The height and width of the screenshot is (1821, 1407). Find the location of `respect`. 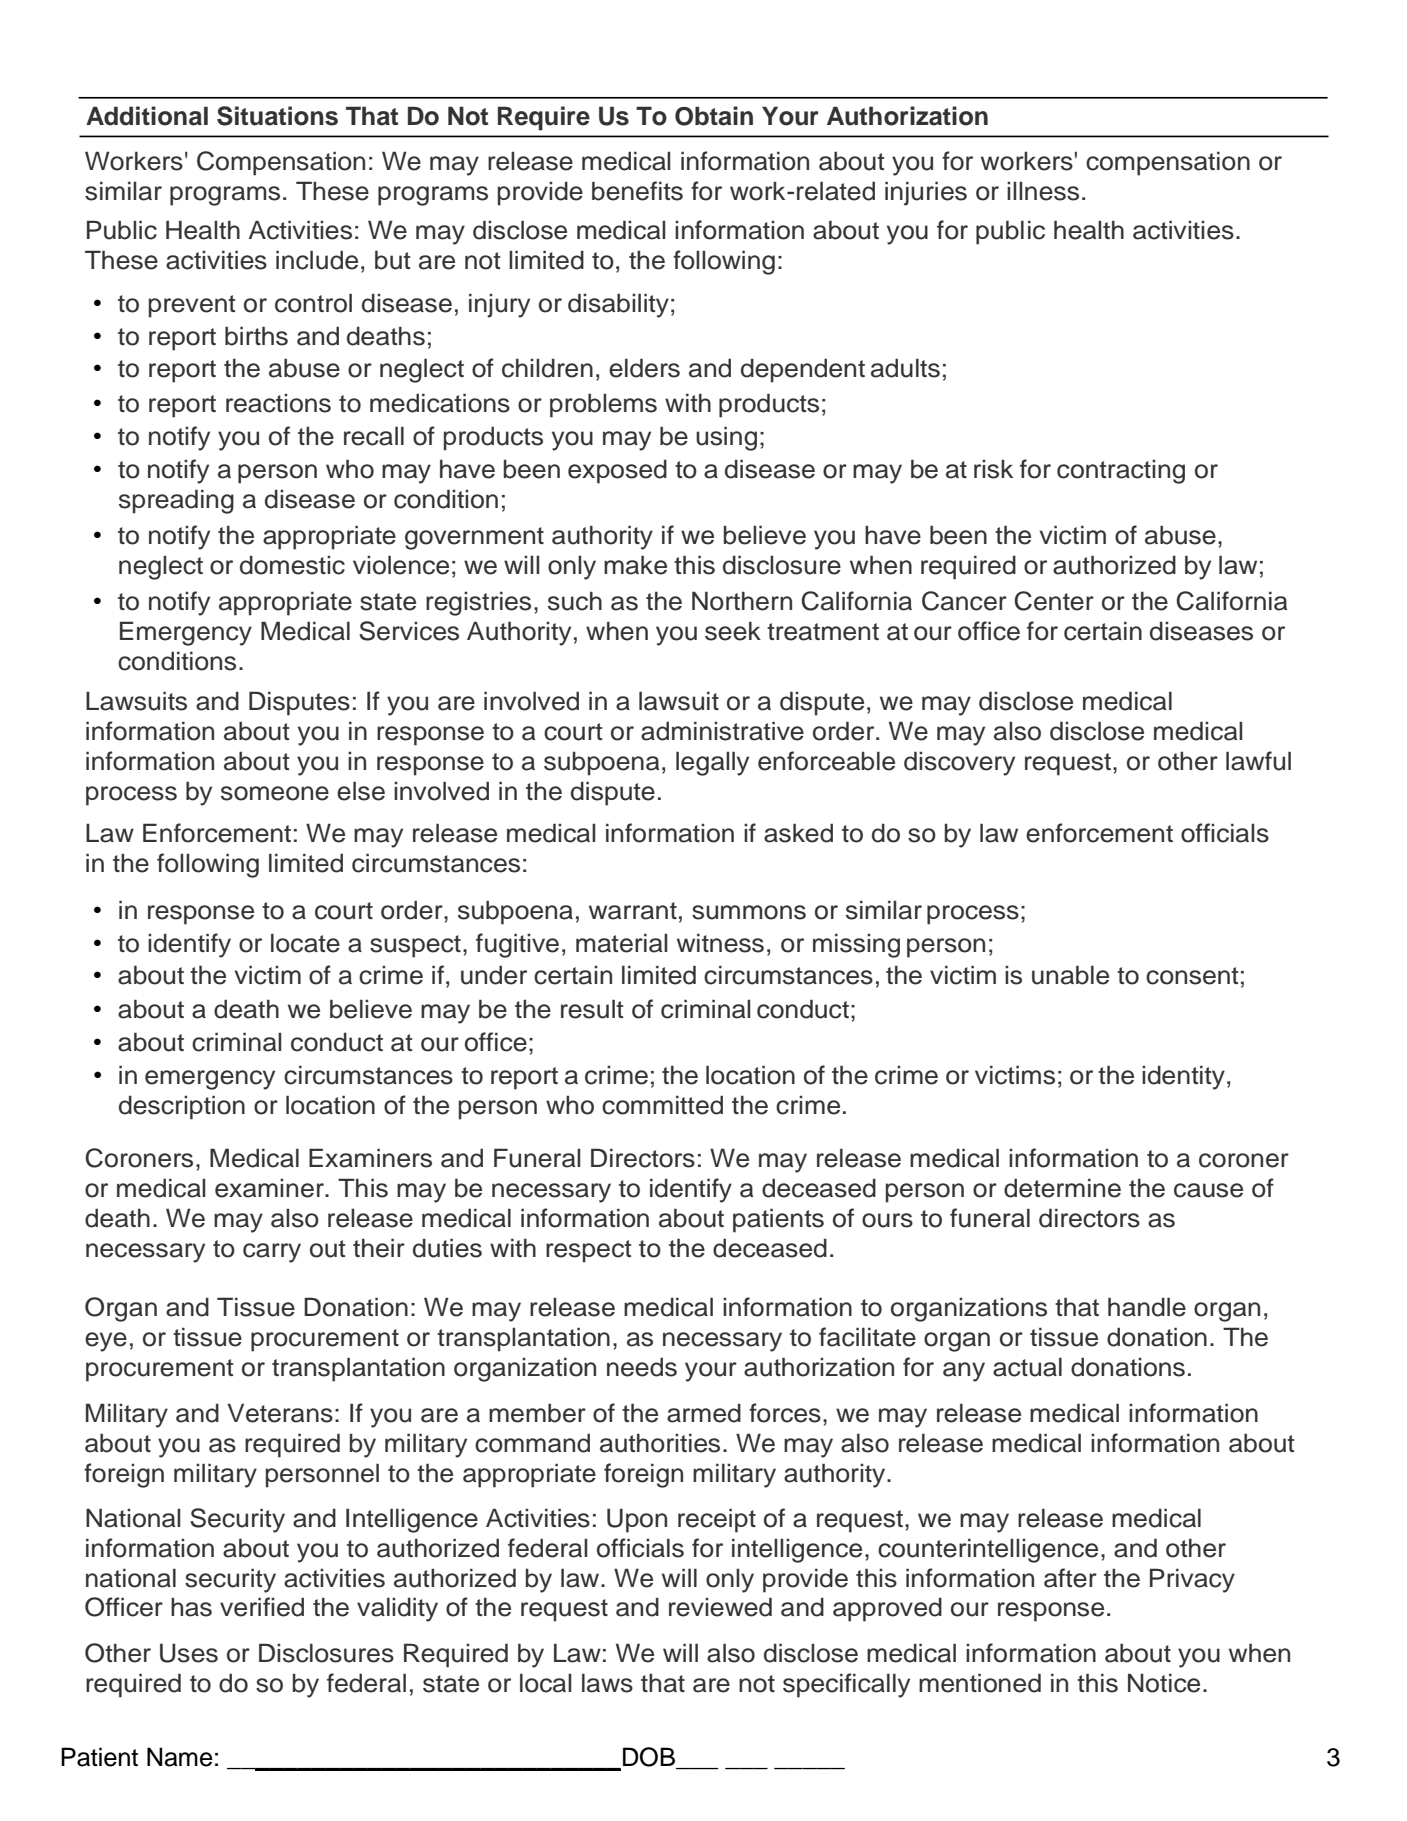

respect is located at coordinates (588, 1251).
